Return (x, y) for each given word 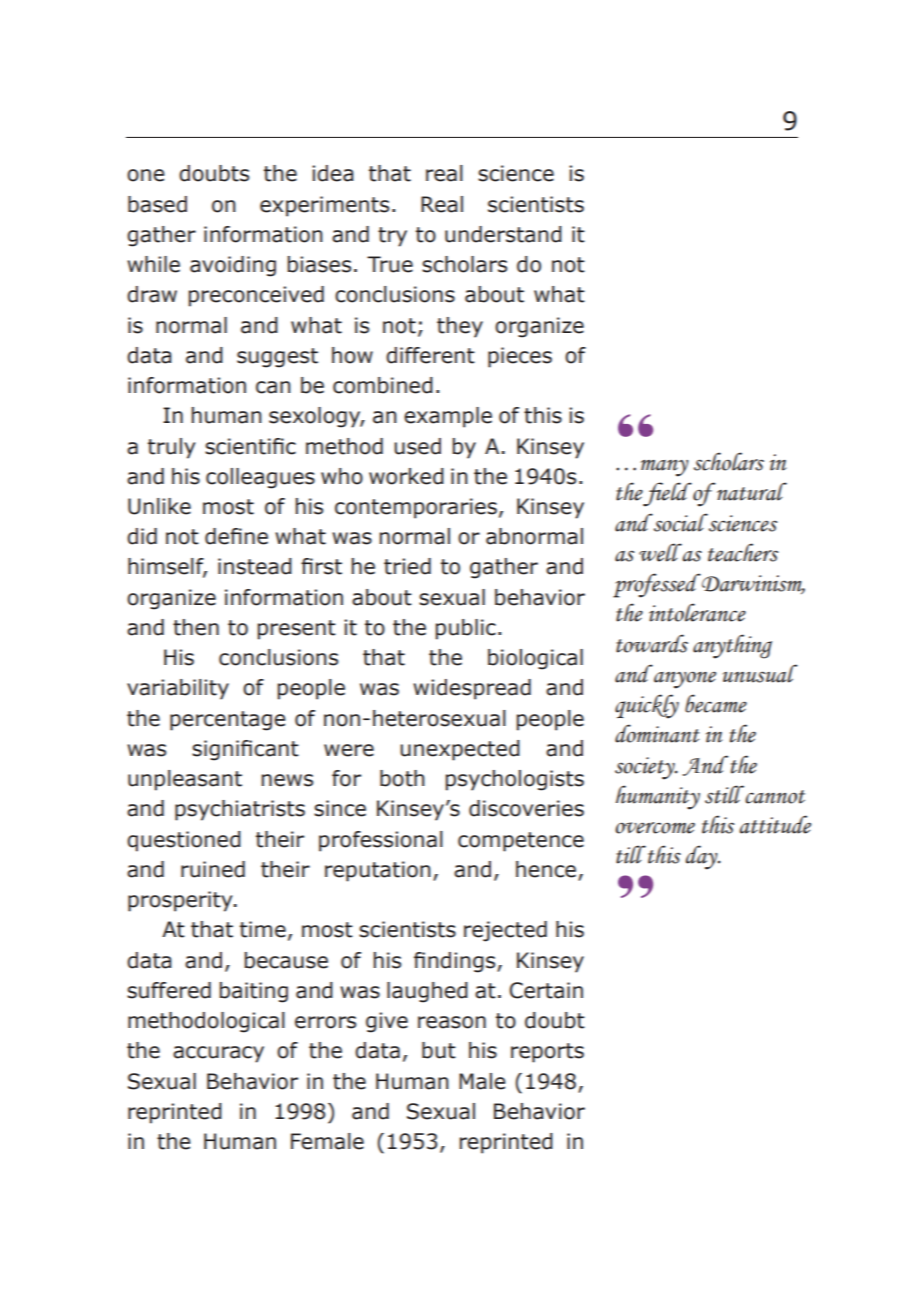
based (157, 204)
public (465, 629)
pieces (520, 357)
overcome (655, 828)
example (448, 417)
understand (503, 234)
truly (171, 448)
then (196, 627)
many (665, 468)
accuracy (218, 1054)
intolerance (697, 612)
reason (452, 1022)
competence (521, 842)
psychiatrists (240, 810)
